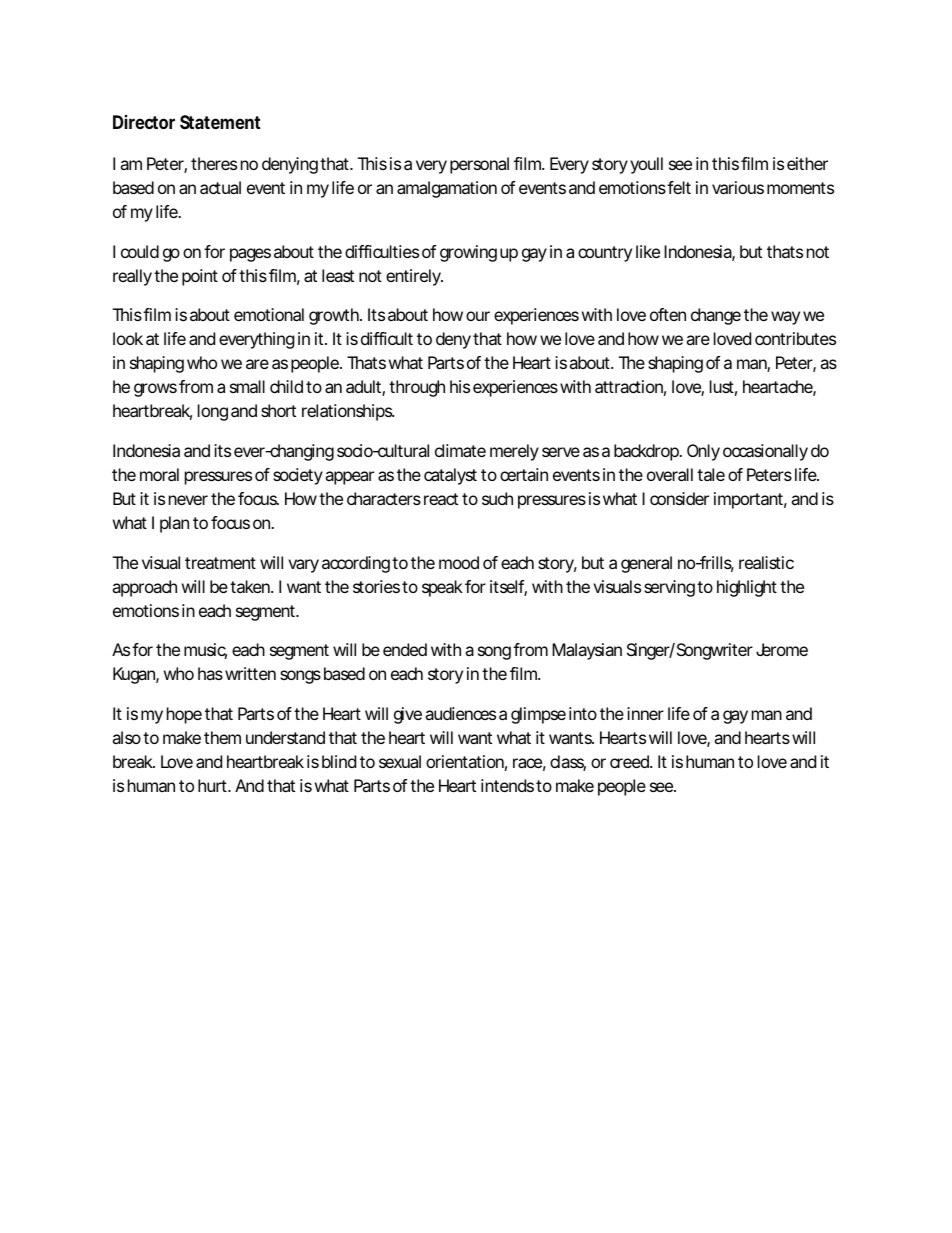  What do you see at coordinates (703, 452) in the screenshot?
I see `Only` at bounding box center [703, 452].
